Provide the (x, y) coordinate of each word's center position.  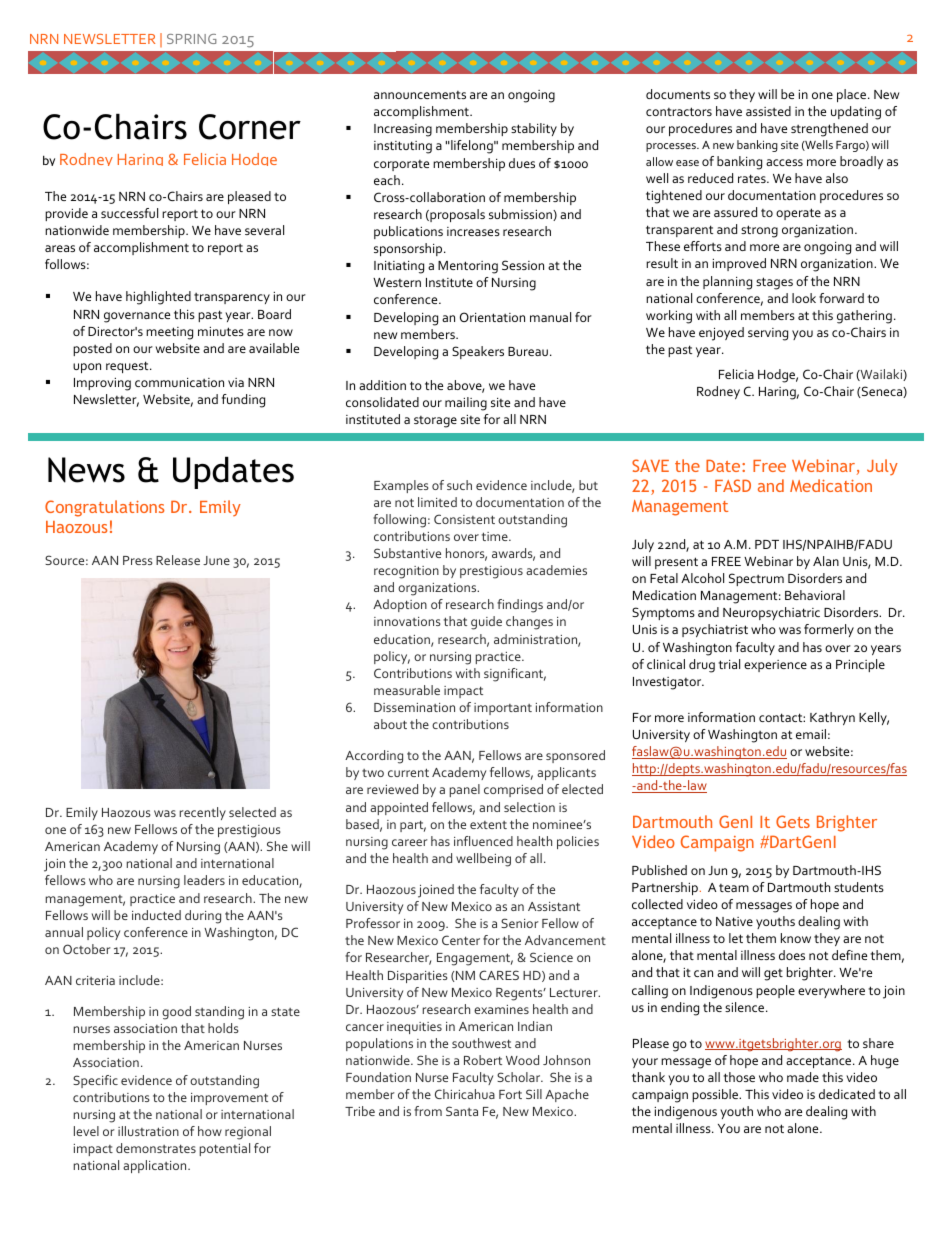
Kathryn (832, 718)
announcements (420, 95)
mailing (466, 404)
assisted (768, 111)
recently (203, 813)
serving (768, 334)
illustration (148, 1131)
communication (179, 382)
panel (465, 790)
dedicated (847, 1094)
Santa (462, 1111)
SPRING (192, 39)
